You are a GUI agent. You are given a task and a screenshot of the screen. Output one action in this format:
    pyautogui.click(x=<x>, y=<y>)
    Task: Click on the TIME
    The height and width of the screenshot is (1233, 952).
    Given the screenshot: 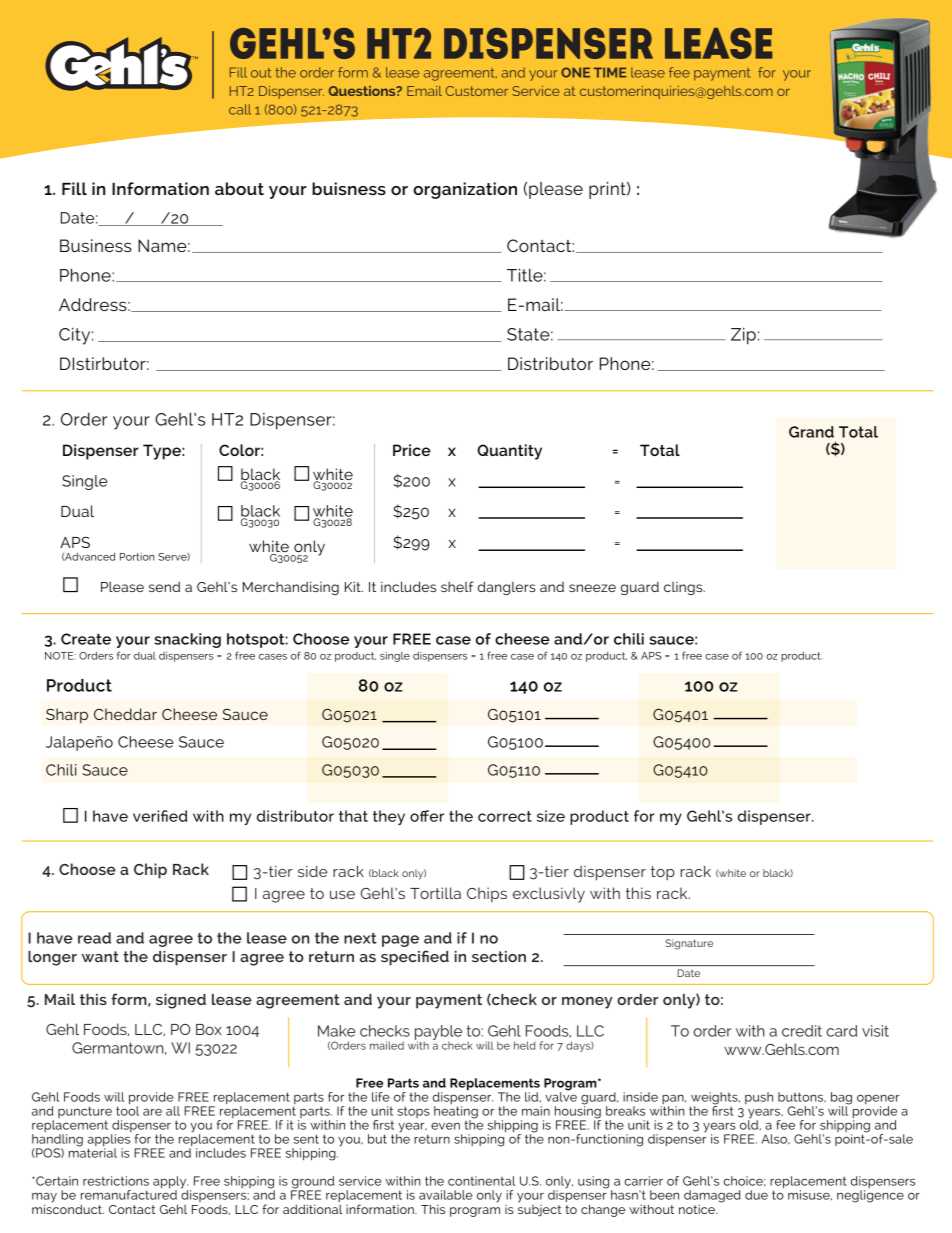 What is the action you would take?
    pyautogui.click(x=610, y=72)
